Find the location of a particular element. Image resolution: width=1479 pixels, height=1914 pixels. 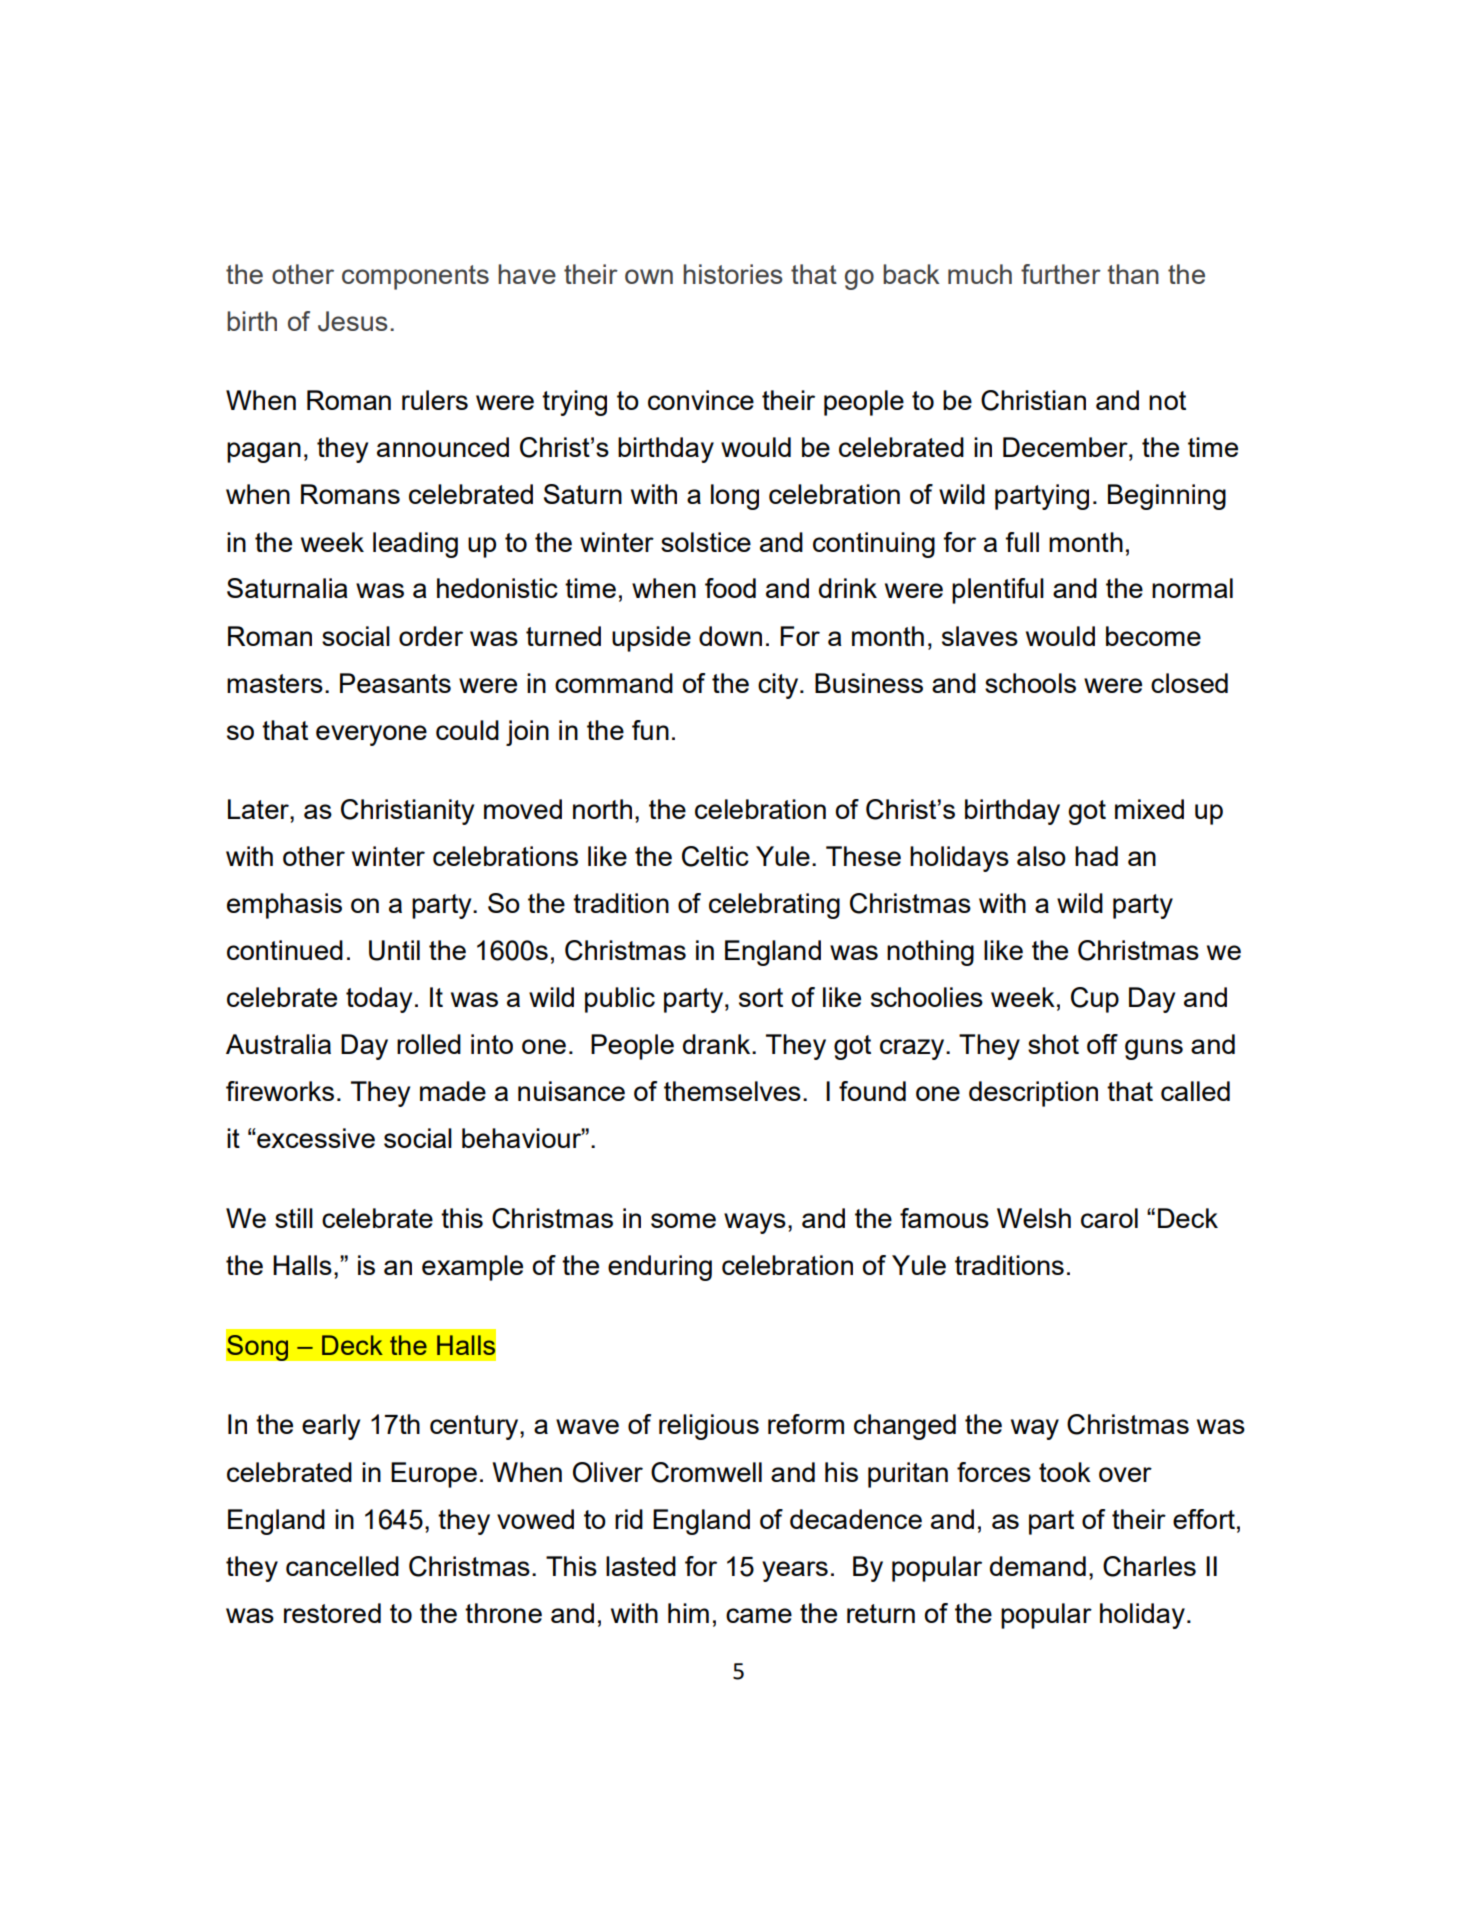

themselves is located at coordinates (732, 1091).
